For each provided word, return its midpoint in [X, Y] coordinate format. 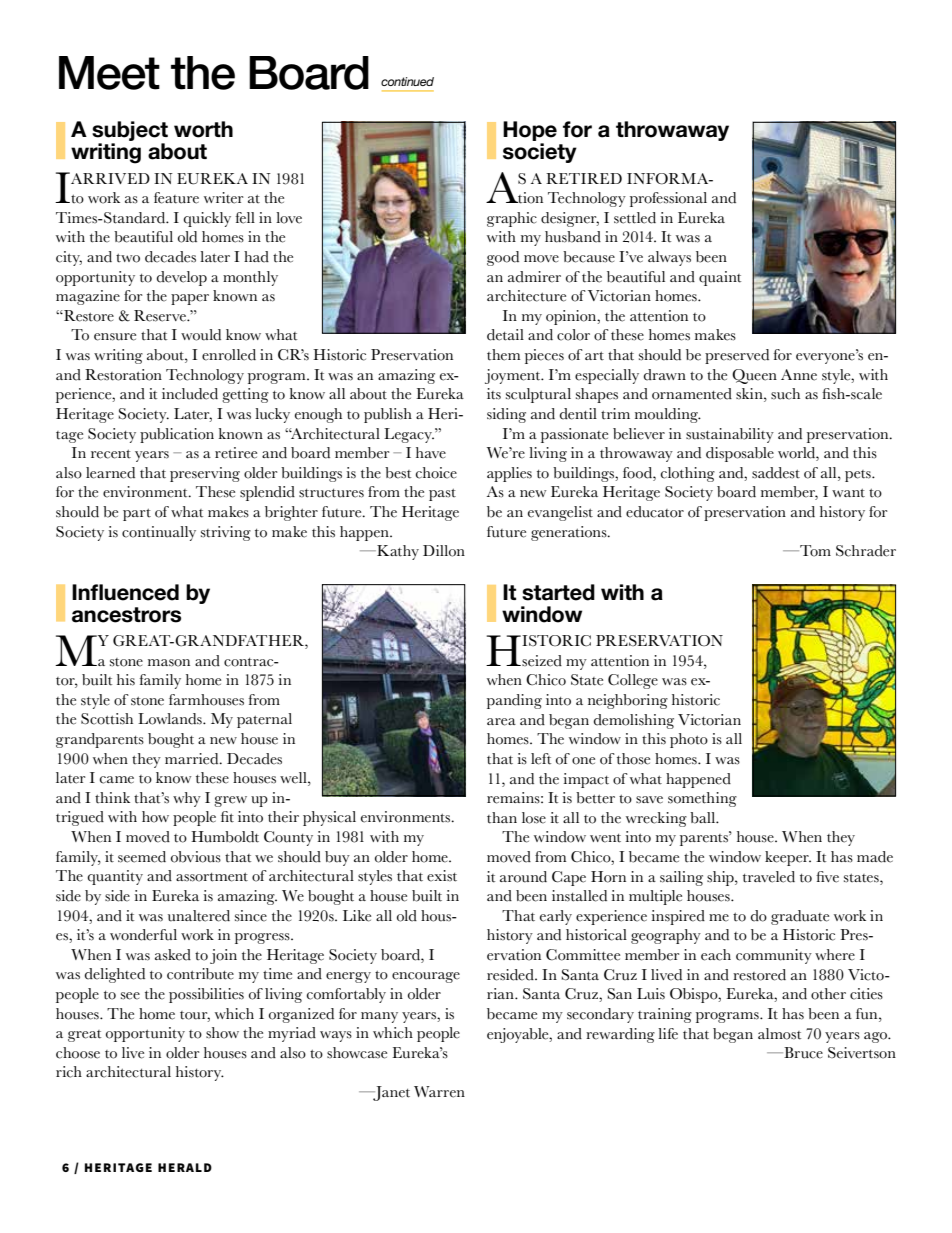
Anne [799, 375]
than [502, 818]
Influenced [125, 592]
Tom [814, 551]
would [201, 335]
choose [78, 1053]
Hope [530, 132]
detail [505, 335]
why [187, 799]
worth [203, 129]
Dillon [444, 551]
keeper [788, 858]
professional [668, 199]
